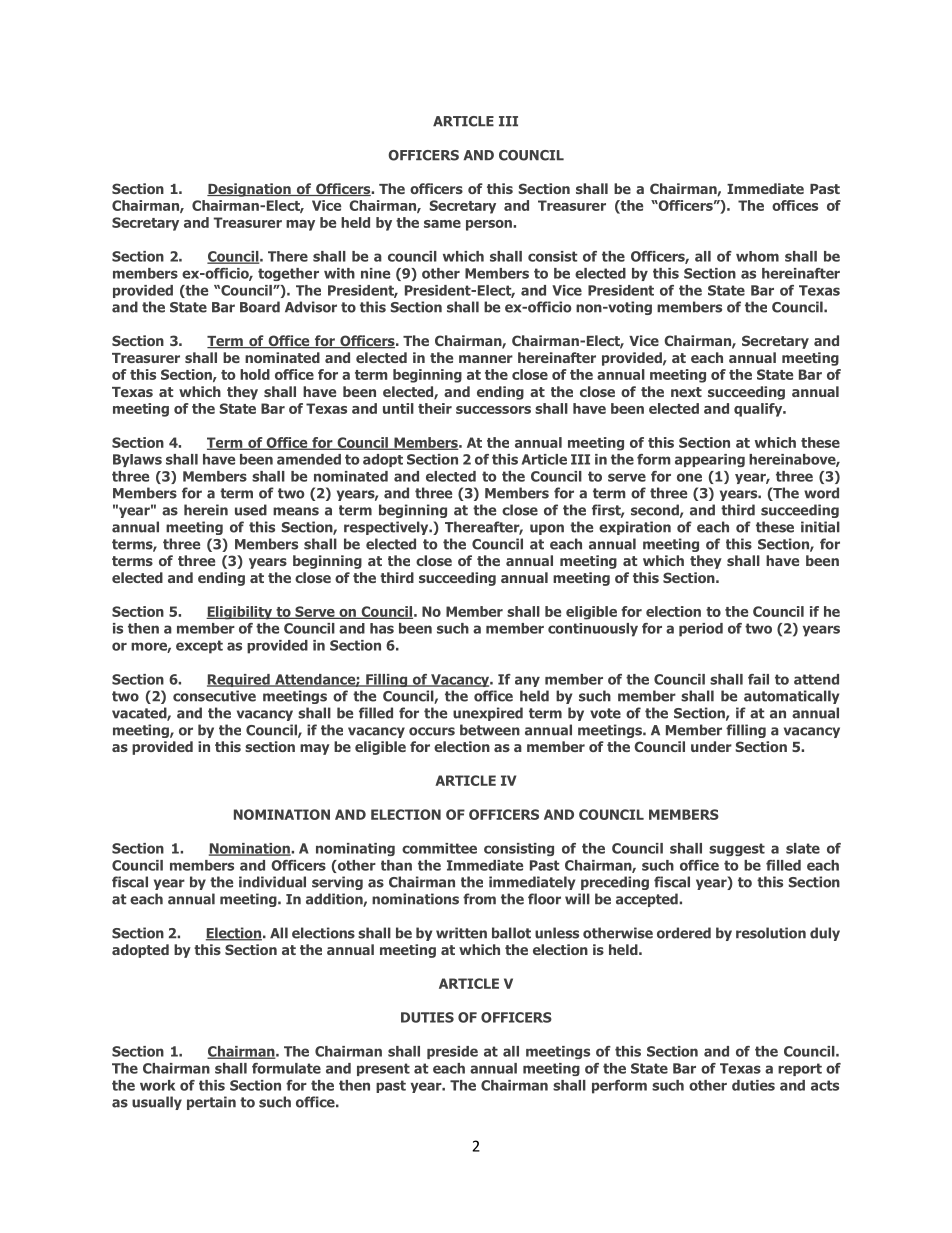  What do you see at coordinates (272, 882) in the image?
I see `individual` at bounding box center [272, 882].
